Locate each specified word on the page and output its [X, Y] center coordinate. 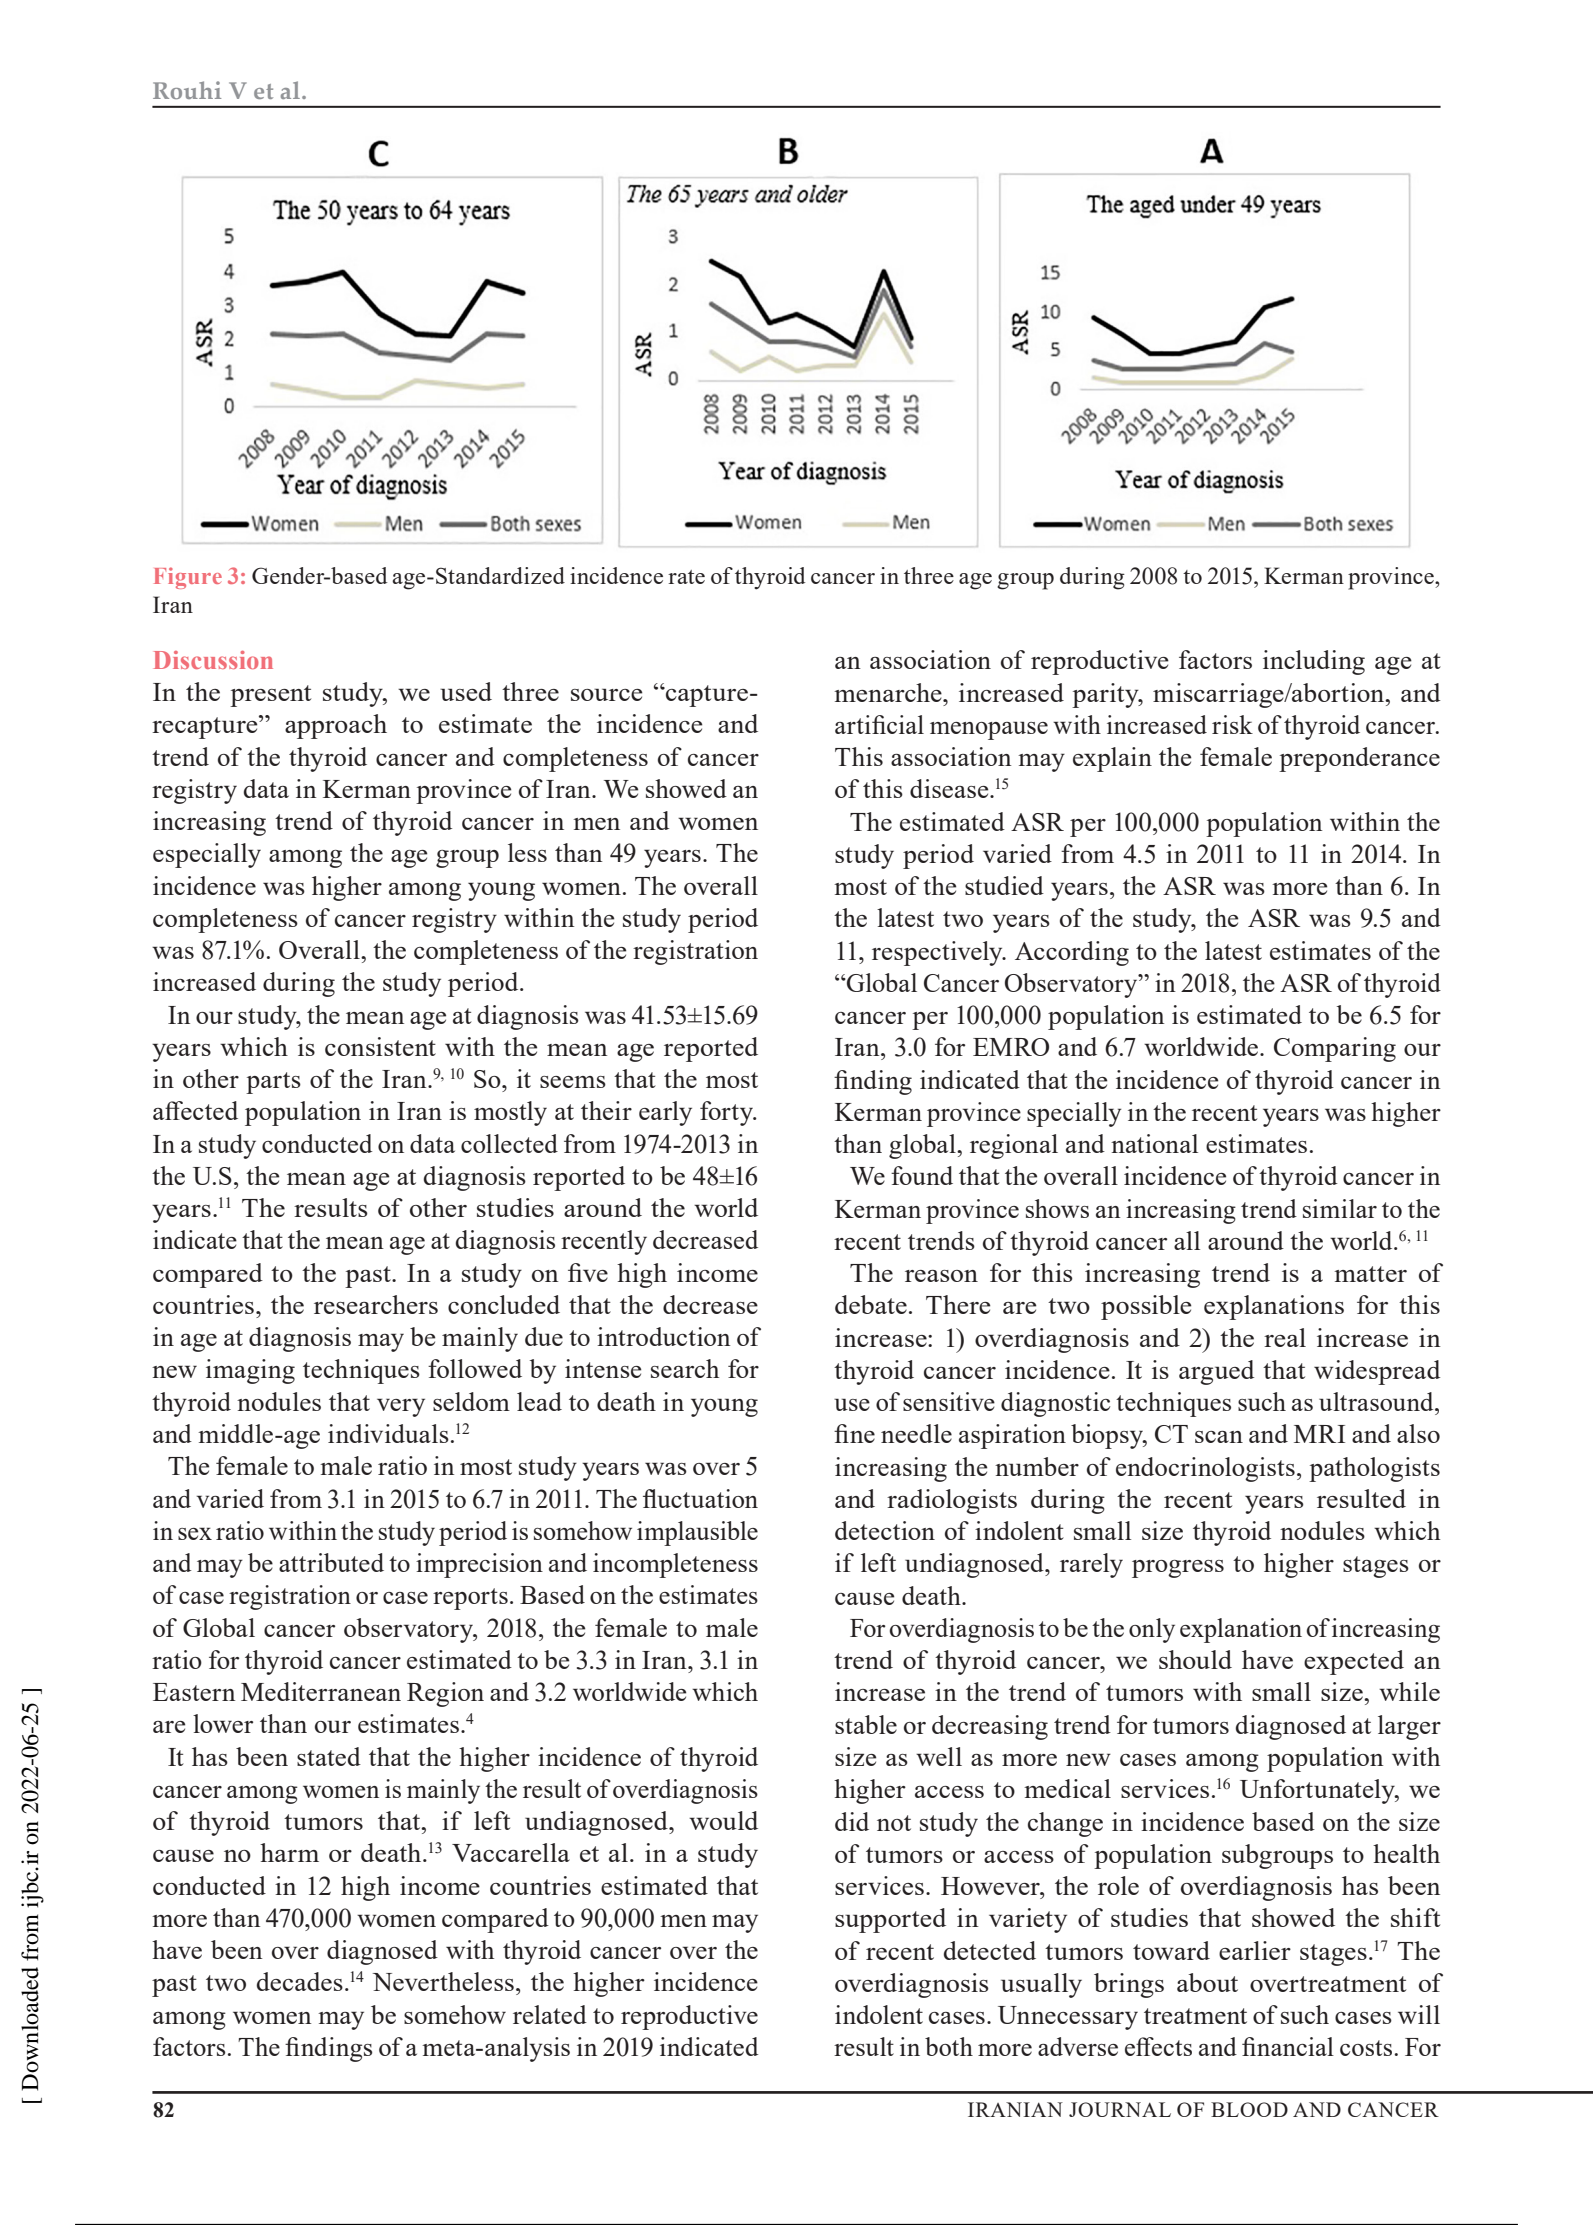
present [270, 696]
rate [686, 577]
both [949, 2046]
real [1285, 1337]
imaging [250, 1371]
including [1314, 662]
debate [871, 1304]
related [550, 2014]
